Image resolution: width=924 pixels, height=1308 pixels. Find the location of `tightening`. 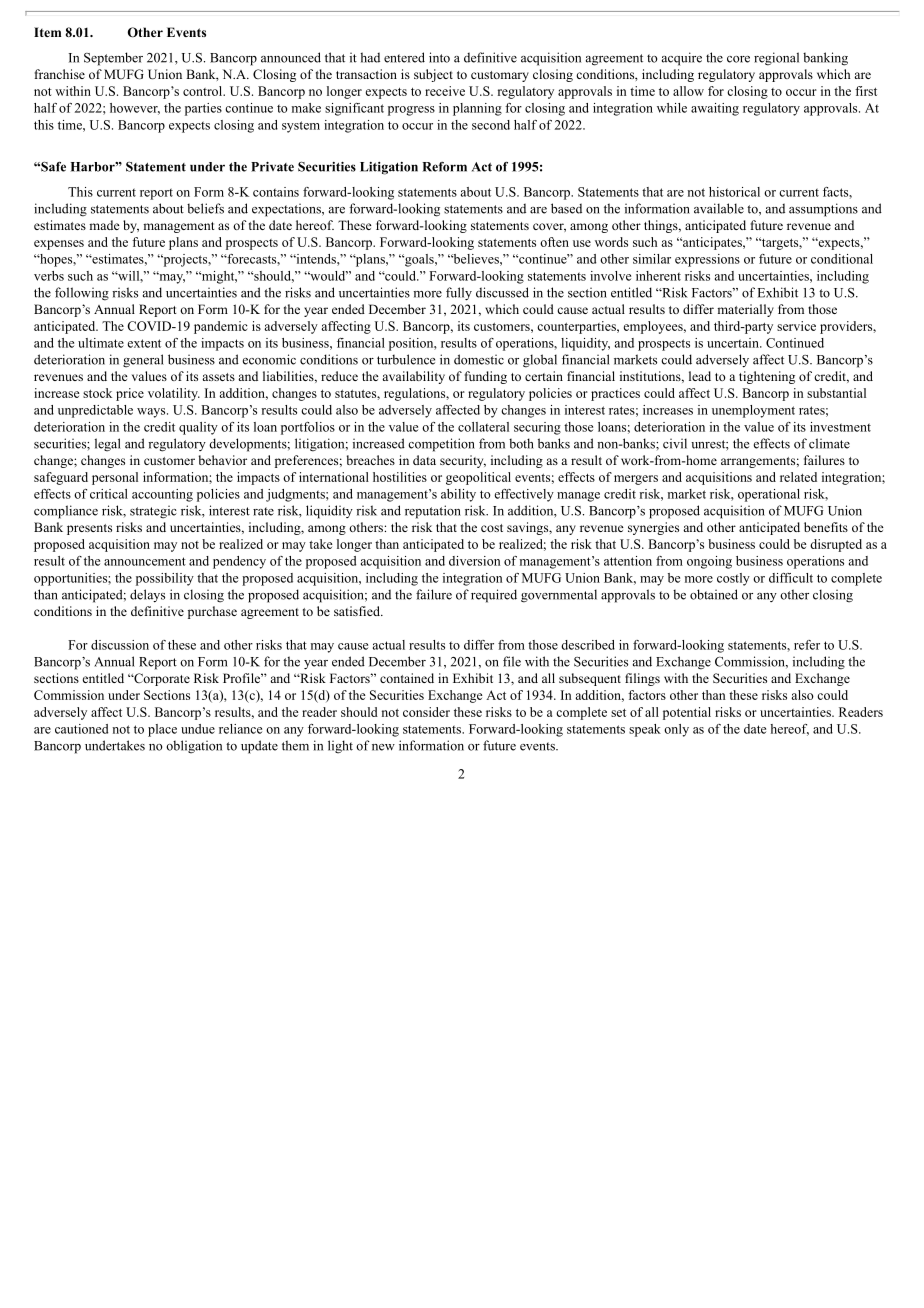

tightening is located at coordinates (767, 377).
